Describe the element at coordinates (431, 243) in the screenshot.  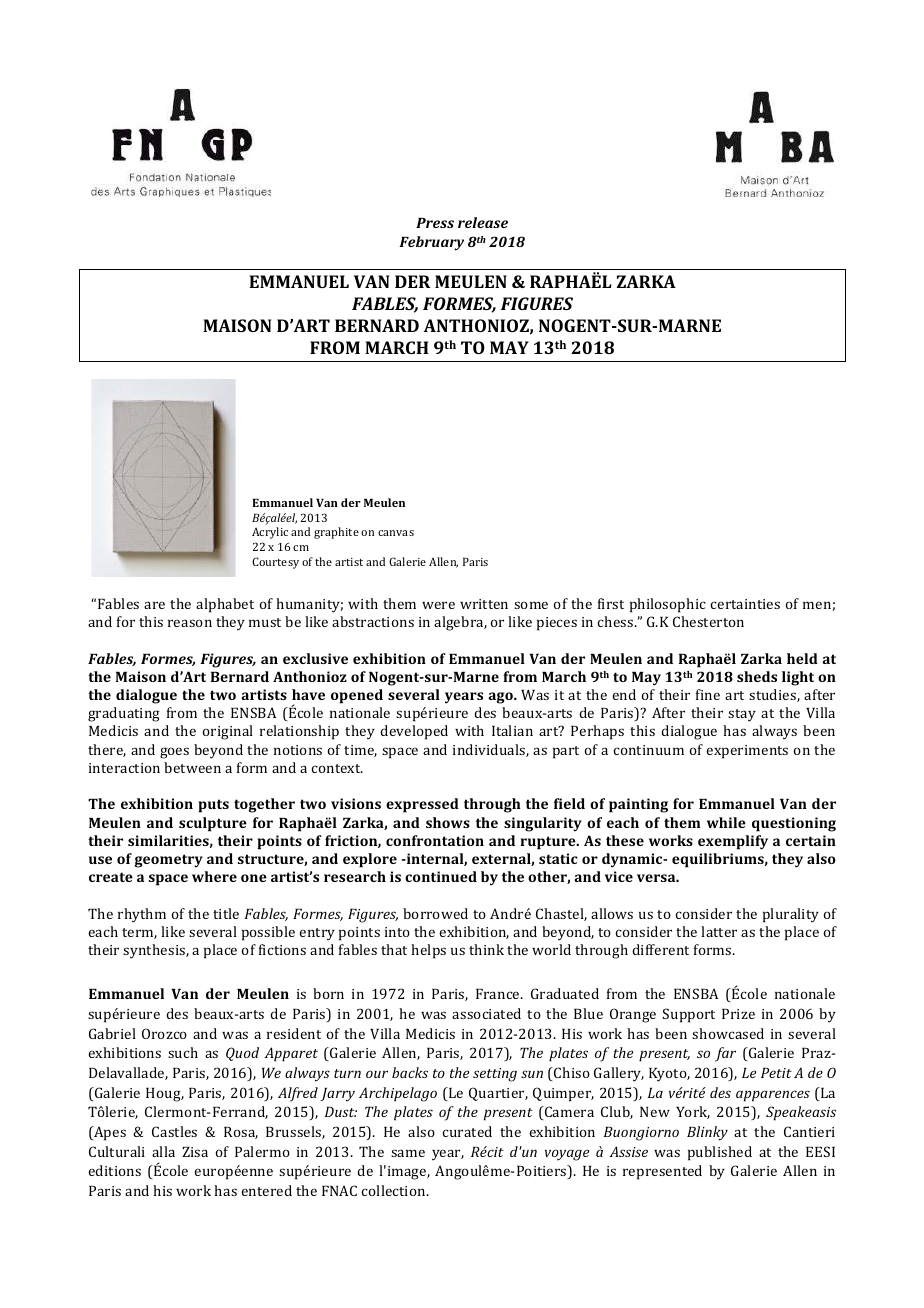
I see `February` at that location.
